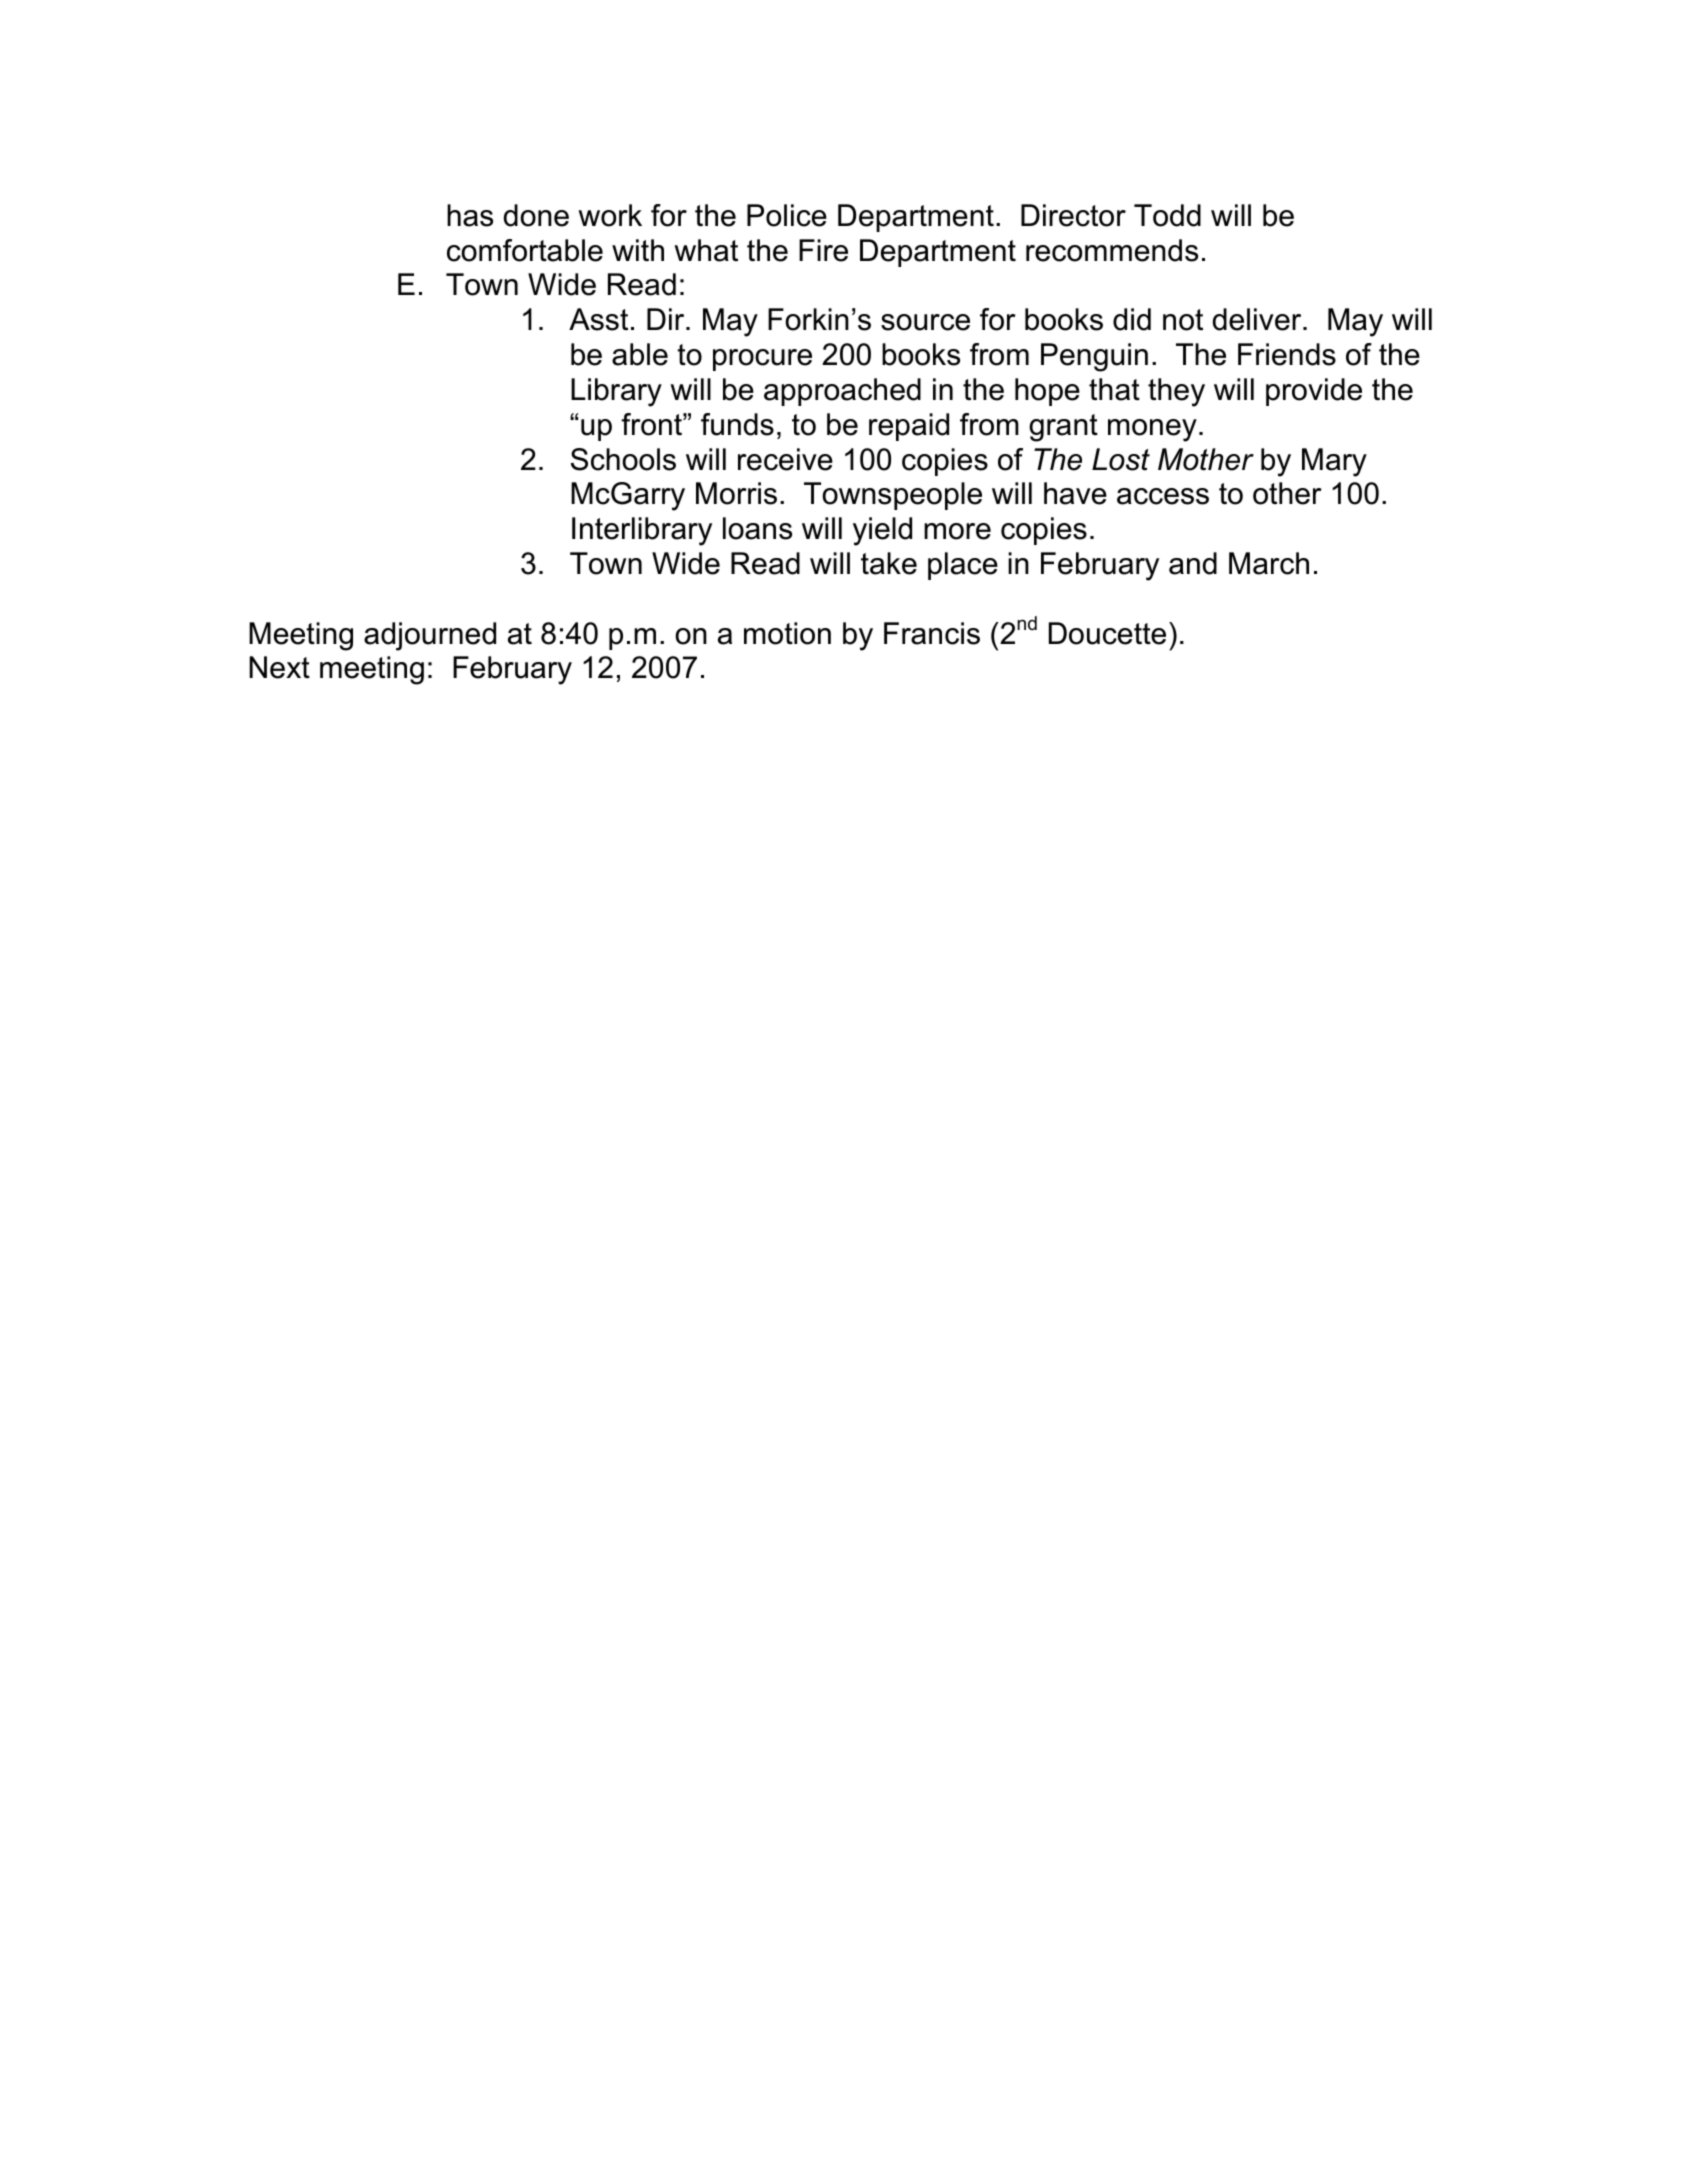 The height and width of the page is (2180, 1684). Describe the element at coordinates (1193, 563) in the page. I see `and` at that location.
